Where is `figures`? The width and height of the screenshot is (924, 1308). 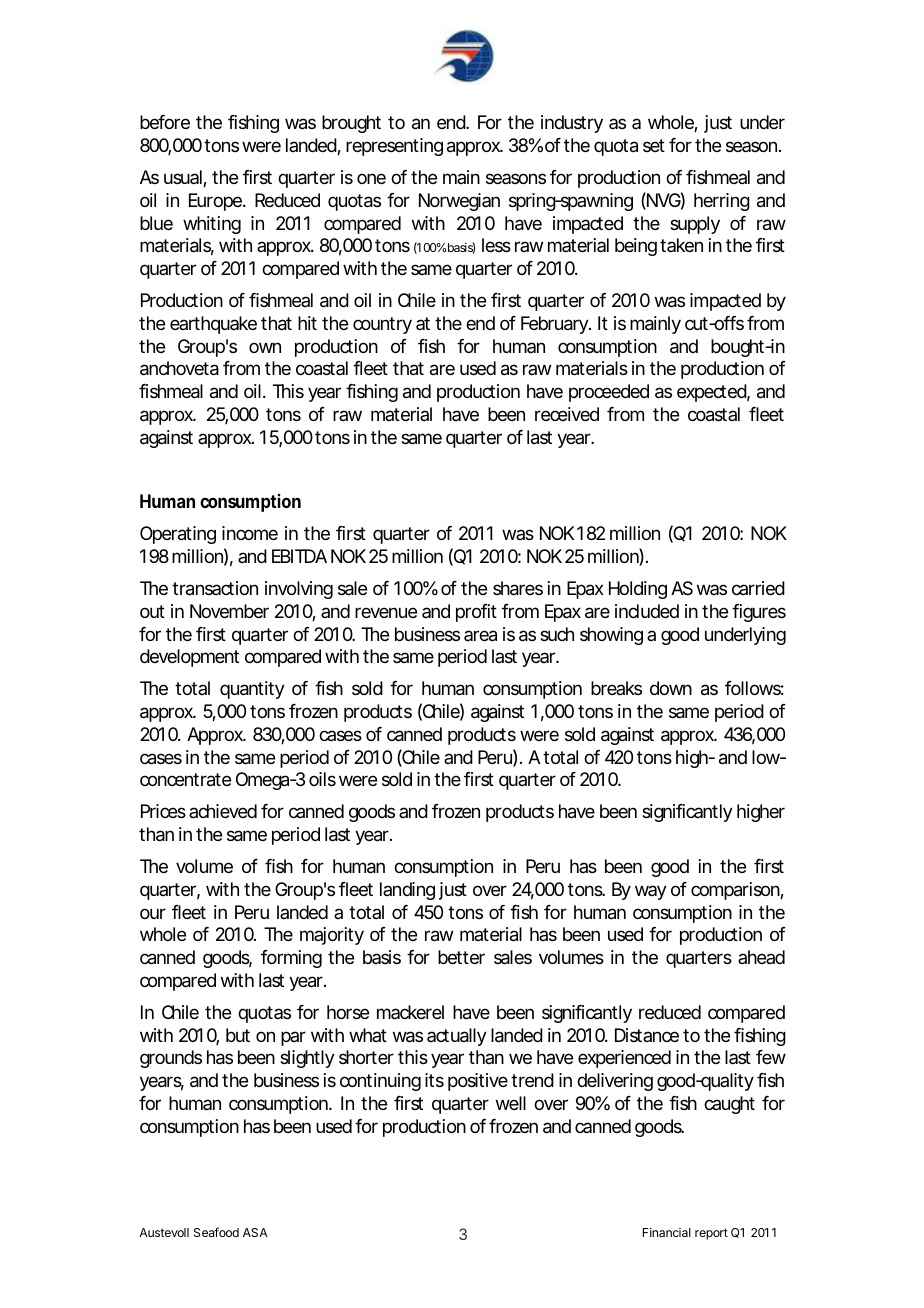
figures is located at coordinates (759, 613).
